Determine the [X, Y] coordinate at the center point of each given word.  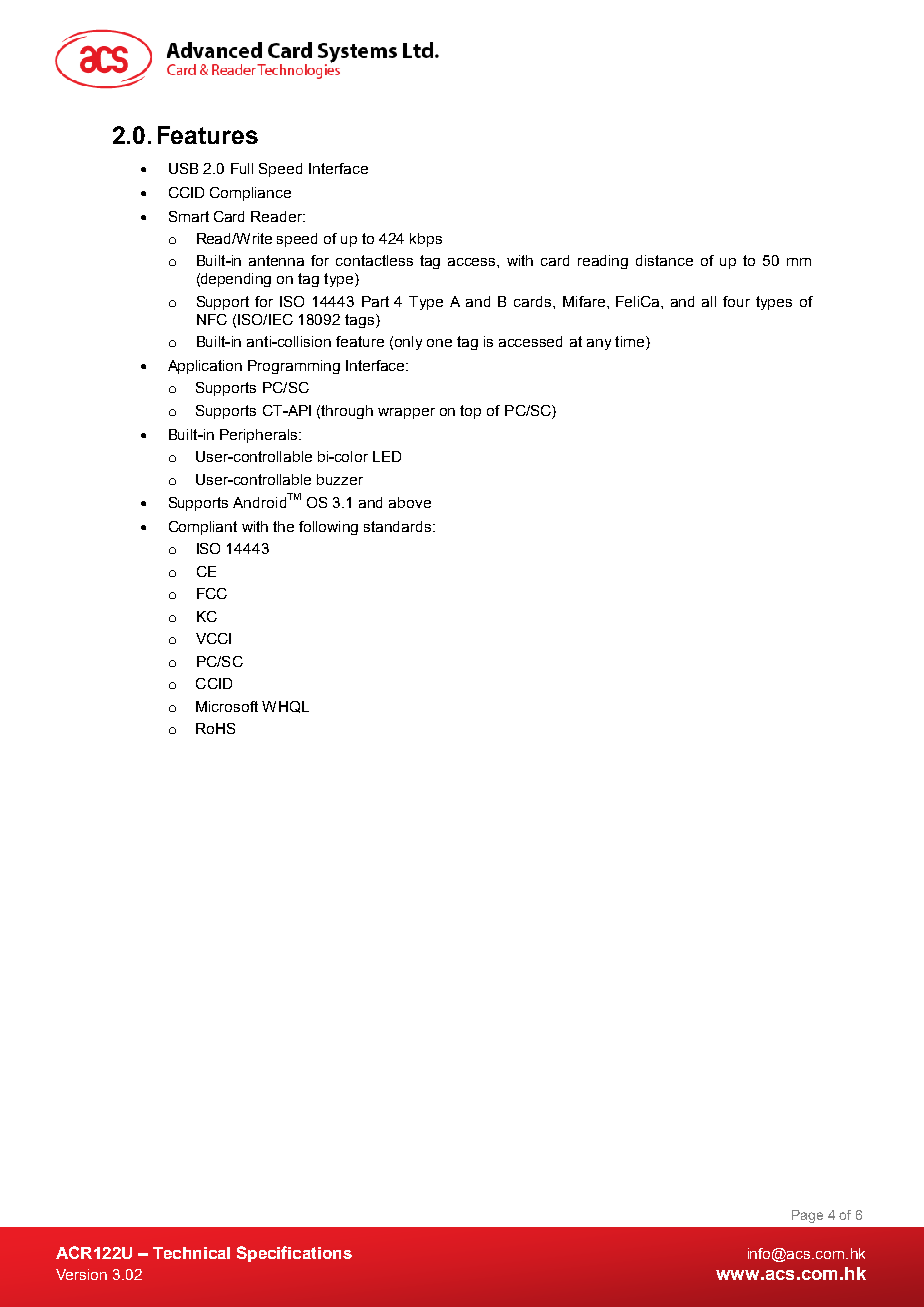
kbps [426, 240]
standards [399, 526]
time [631, 343]
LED [387, 456]
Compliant [203, 528]
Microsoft [227, 706]
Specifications [294, 1254]
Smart [189, 216]
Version [81, 1274]
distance [664, 260]
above [410, 502]
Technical [191, 1253]
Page [807, 1216]
